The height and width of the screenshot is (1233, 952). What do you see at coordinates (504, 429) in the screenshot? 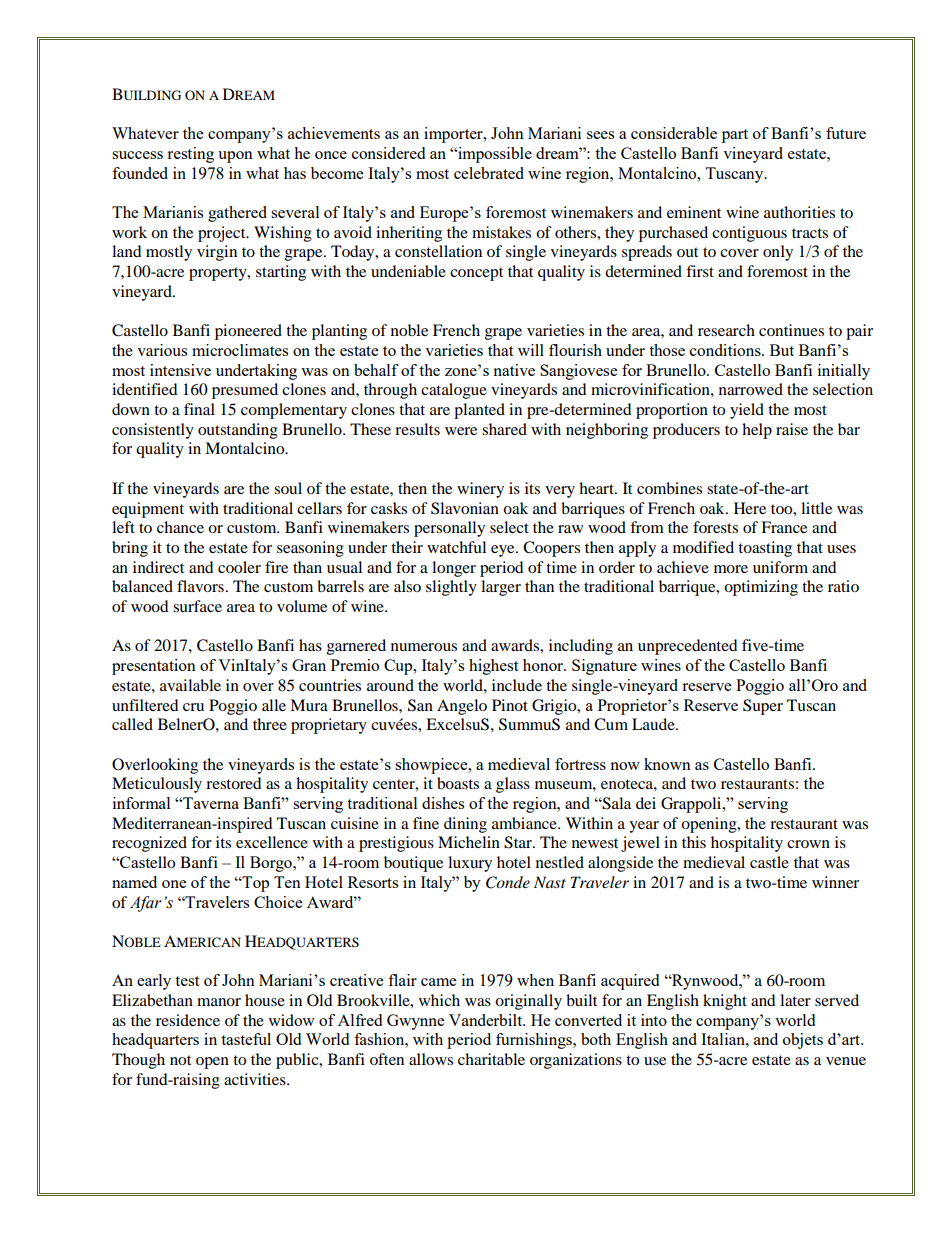
I see `shared` at bounding box center [504, 429].
